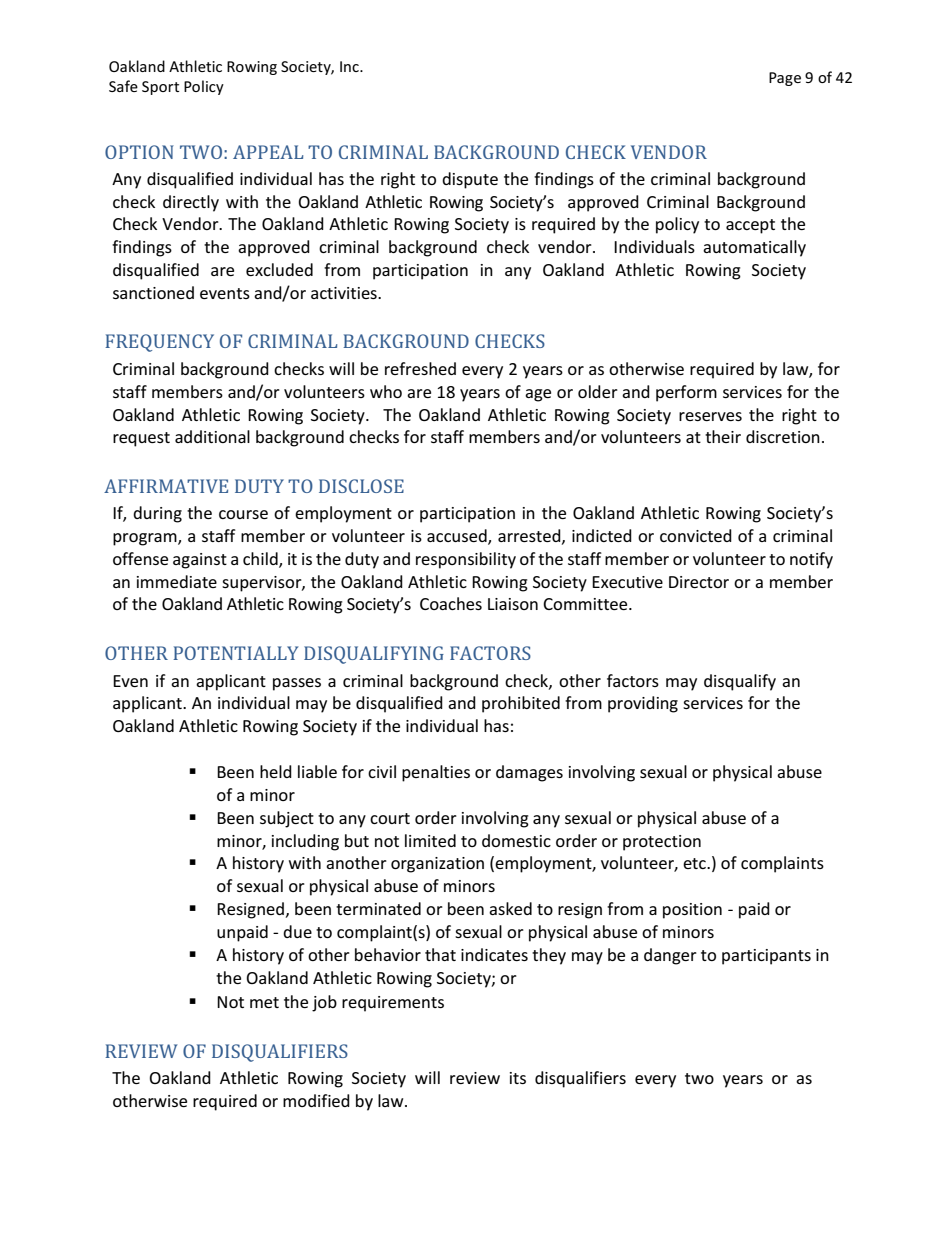 This page has width=952, height=1233. What do you see at coordinates (212, 436) in the page?
I see `additional` at bounding box center [212, 436].
